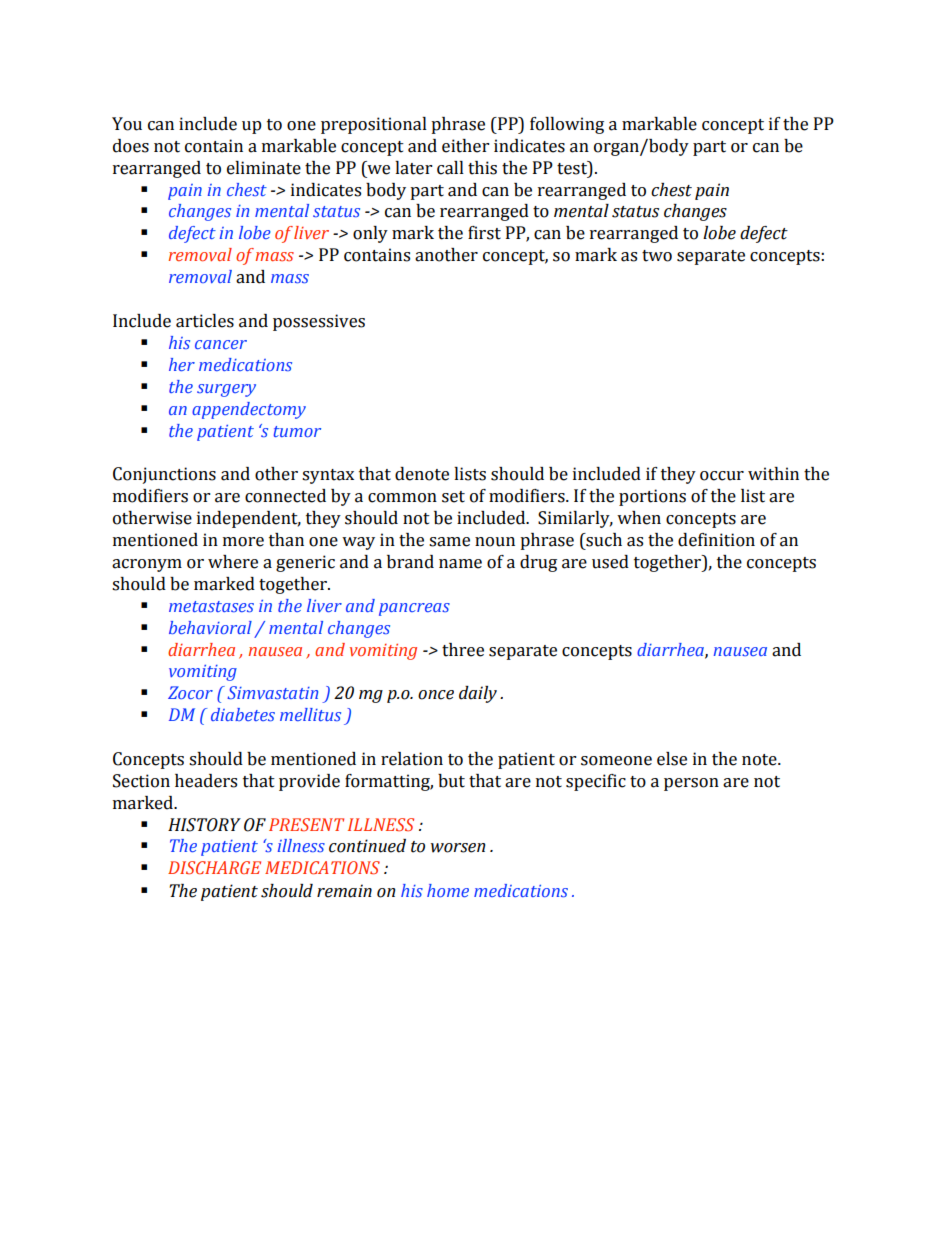 The width and height of the document is (952, 1233). I want to click on either, so click(465, 146).
